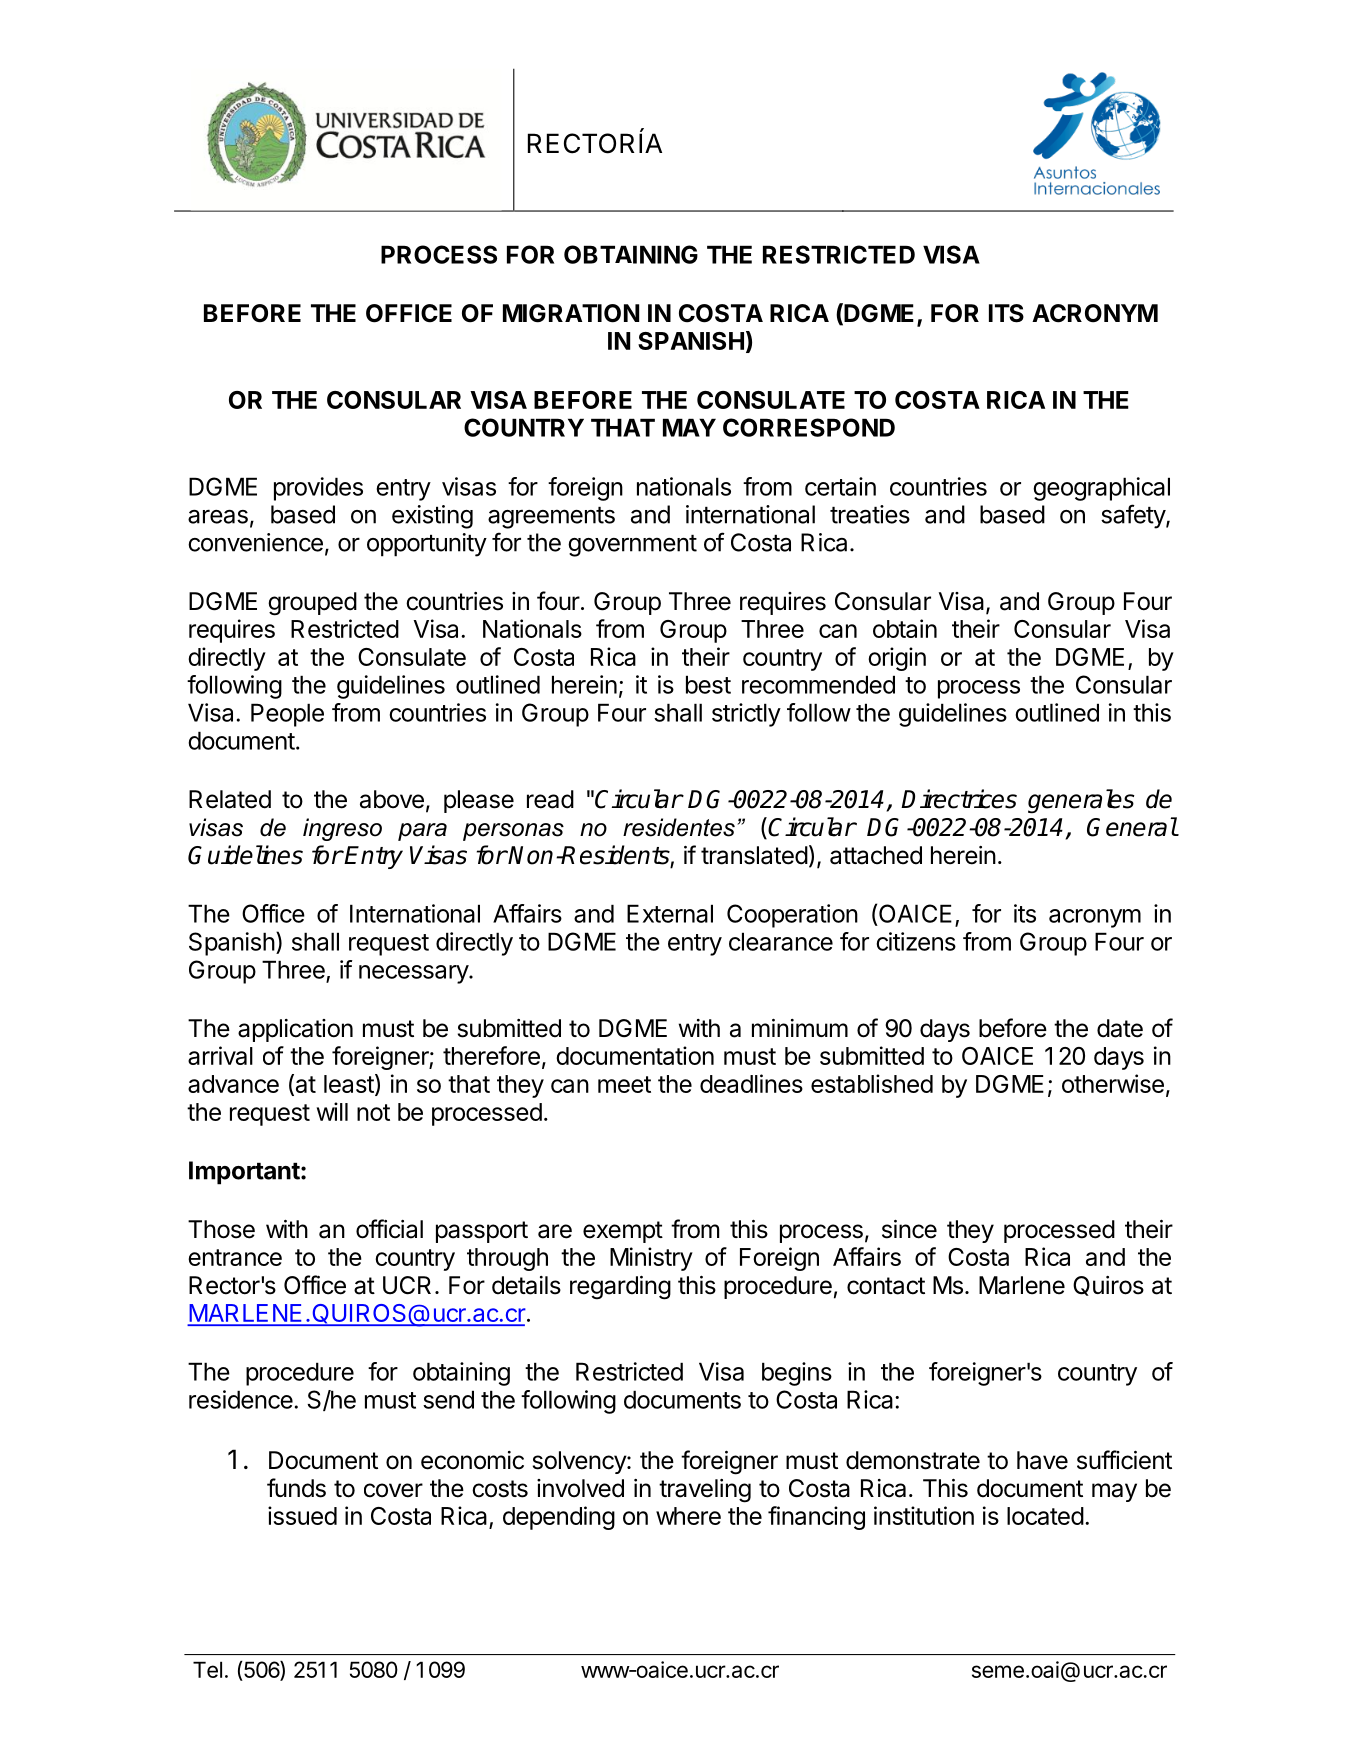  What do you see at coordinates (207, 1669) in the document?
I see `Tel` at bounding box center [207, 1669].
